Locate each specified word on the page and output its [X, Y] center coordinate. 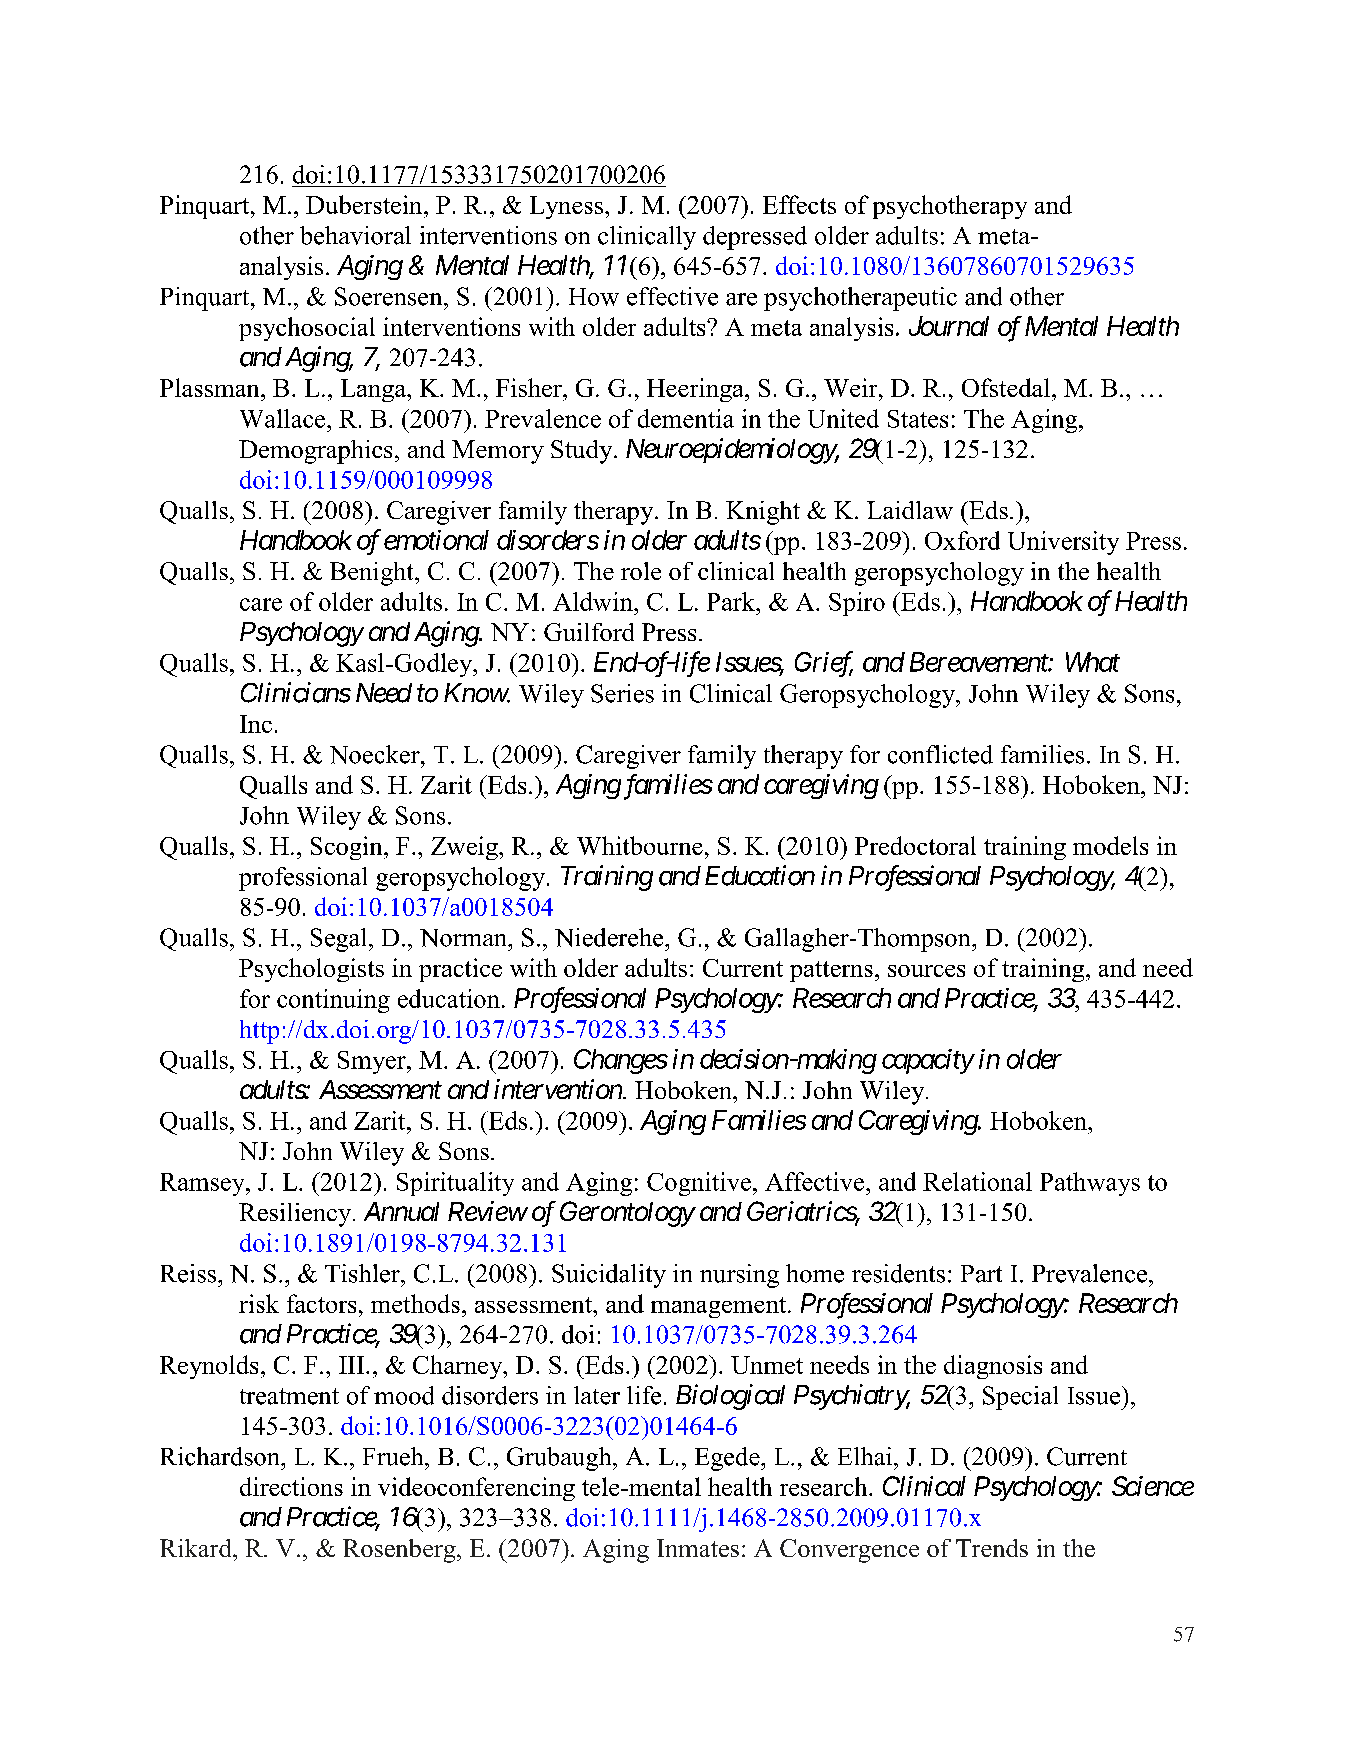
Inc [256, 724]
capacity [928, 1061]
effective [672, 296]
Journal [949, 326]
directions [291, 1486]
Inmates [698, 1548]
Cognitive [699, 1184]
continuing [333, 1001]
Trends [992, 1548]
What [1093, 662]
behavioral [355, 235]
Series [622, 693]
